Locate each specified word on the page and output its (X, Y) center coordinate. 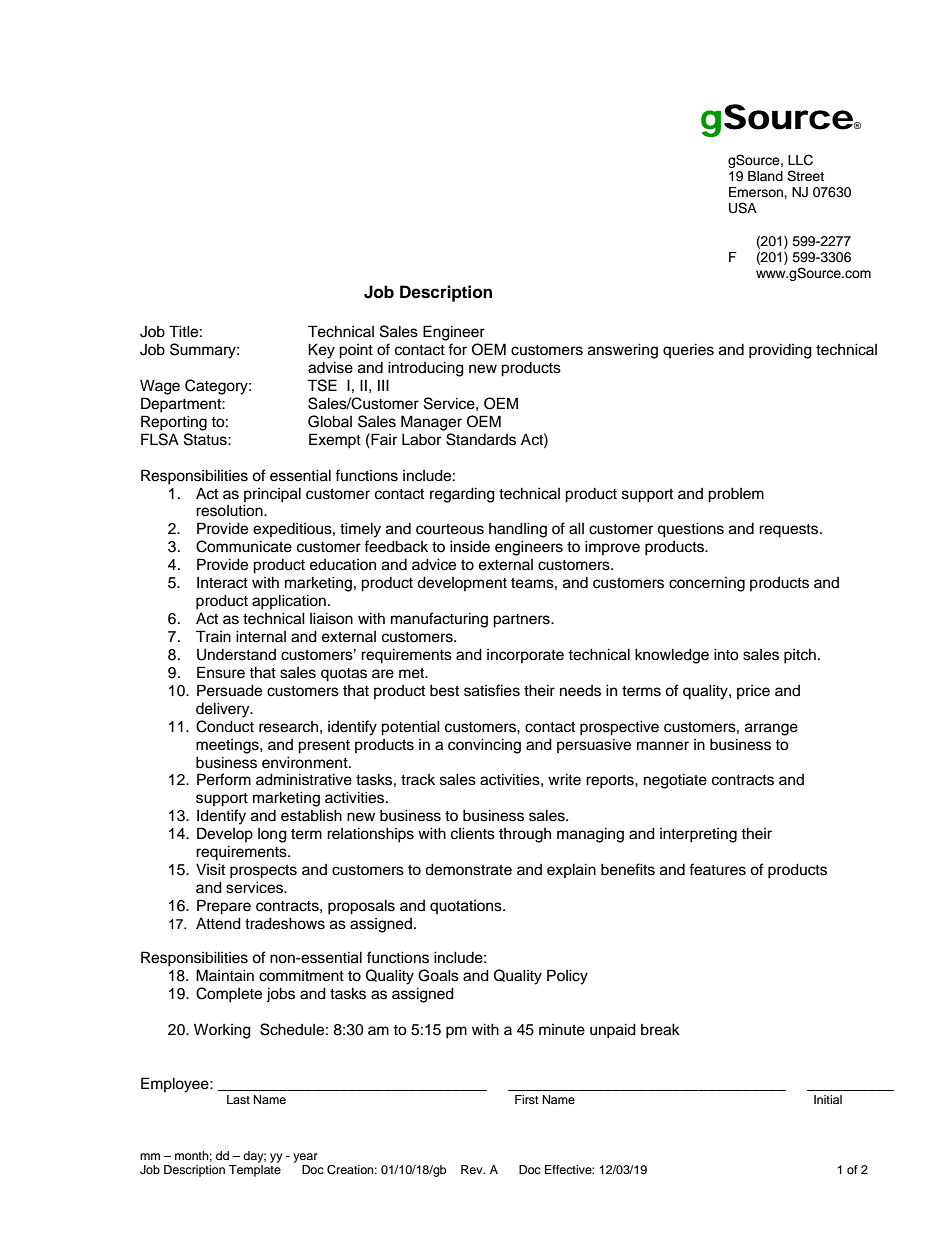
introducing (426, 369)
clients (473, 833)
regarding (462, 495)
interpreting (698, 835)
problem (736, 495)
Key (321, 351)
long (272, 835)
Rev (473, 1169)
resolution (230, 510)
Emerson (757, 192)
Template (255, 1171)
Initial (828, 1099)
